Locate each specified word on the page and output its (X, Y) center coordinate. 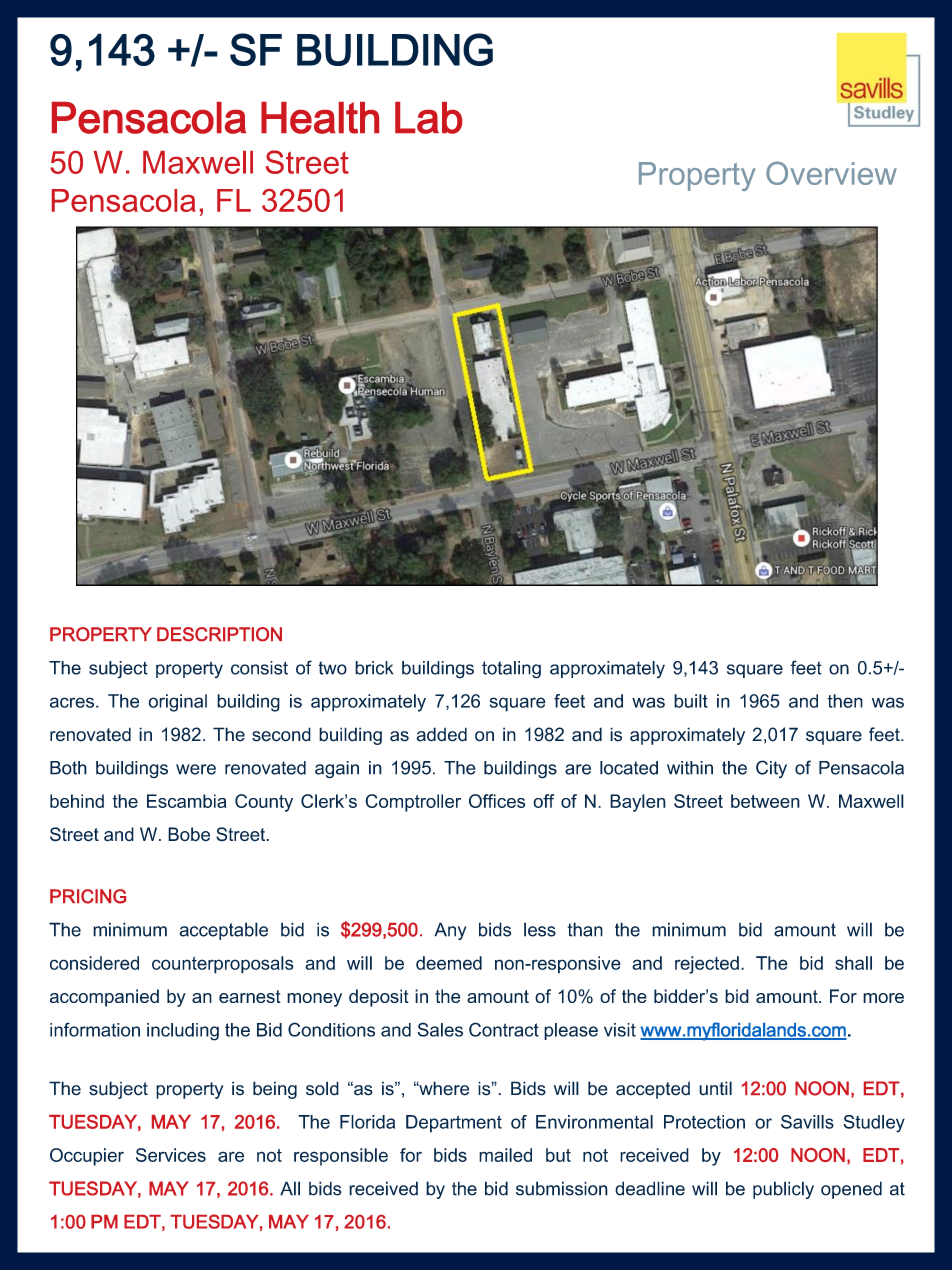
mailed (505, 1155)
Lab (428, 118)
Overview (831, 173)
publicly (783, 1190)
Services (171, 1155)
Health (320, 118)
